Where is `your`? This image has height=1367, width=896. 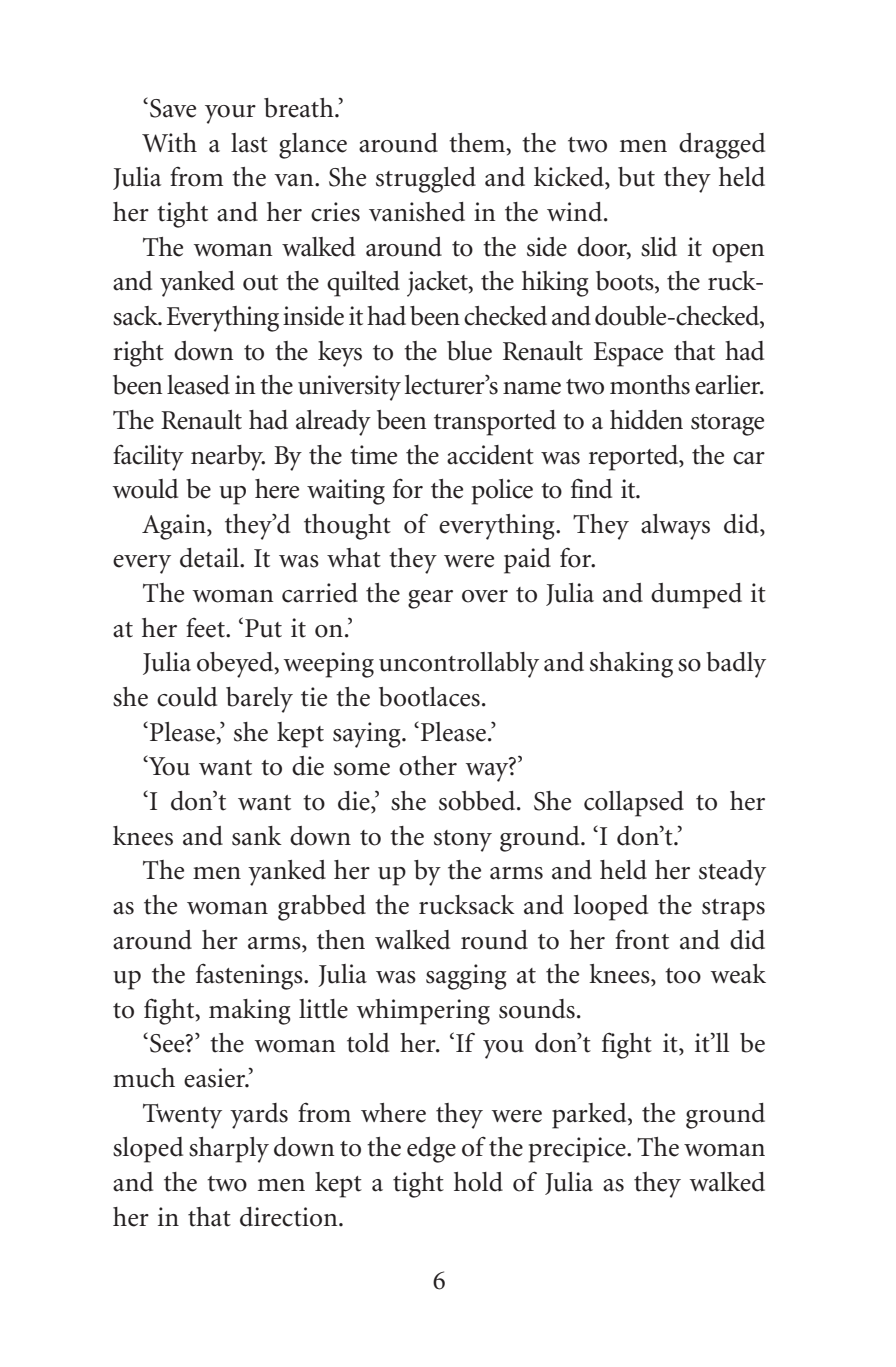 your is located at coordinates (230, 114).
